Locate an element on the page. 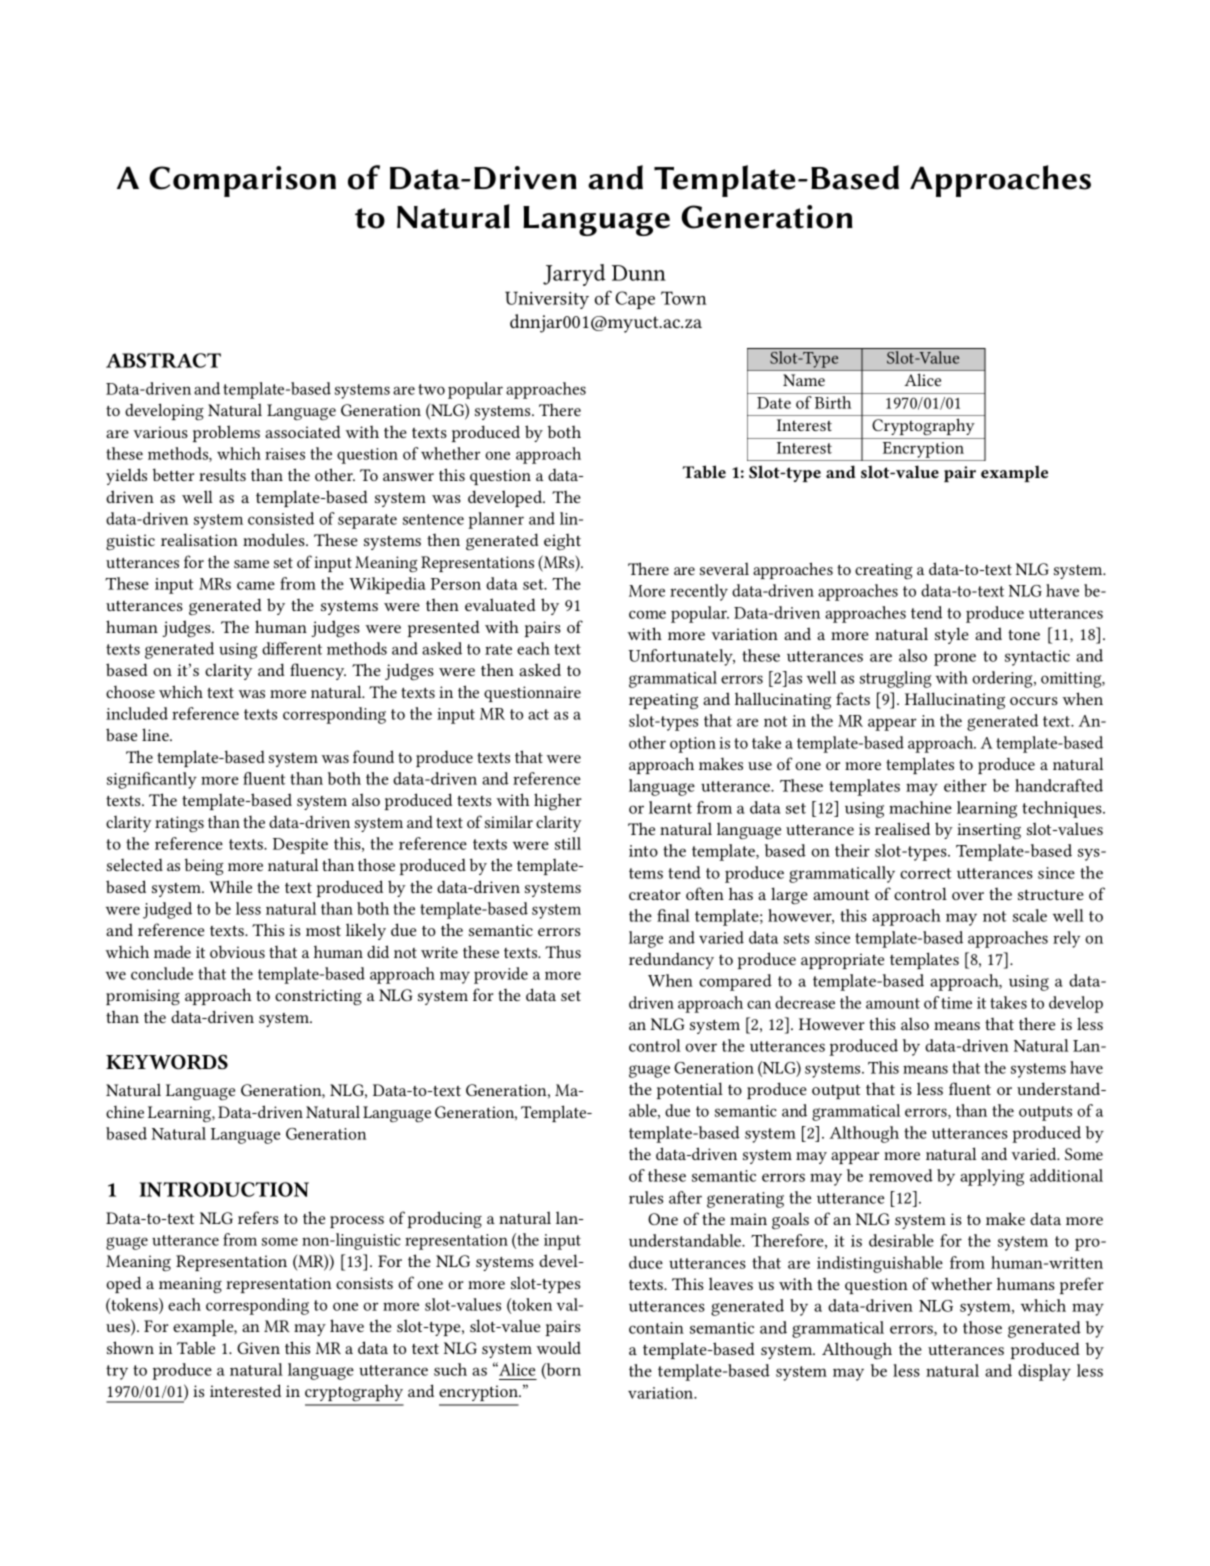 The width and height of the document is (1210, 1566). higher is located at coordinates (558, 801).
